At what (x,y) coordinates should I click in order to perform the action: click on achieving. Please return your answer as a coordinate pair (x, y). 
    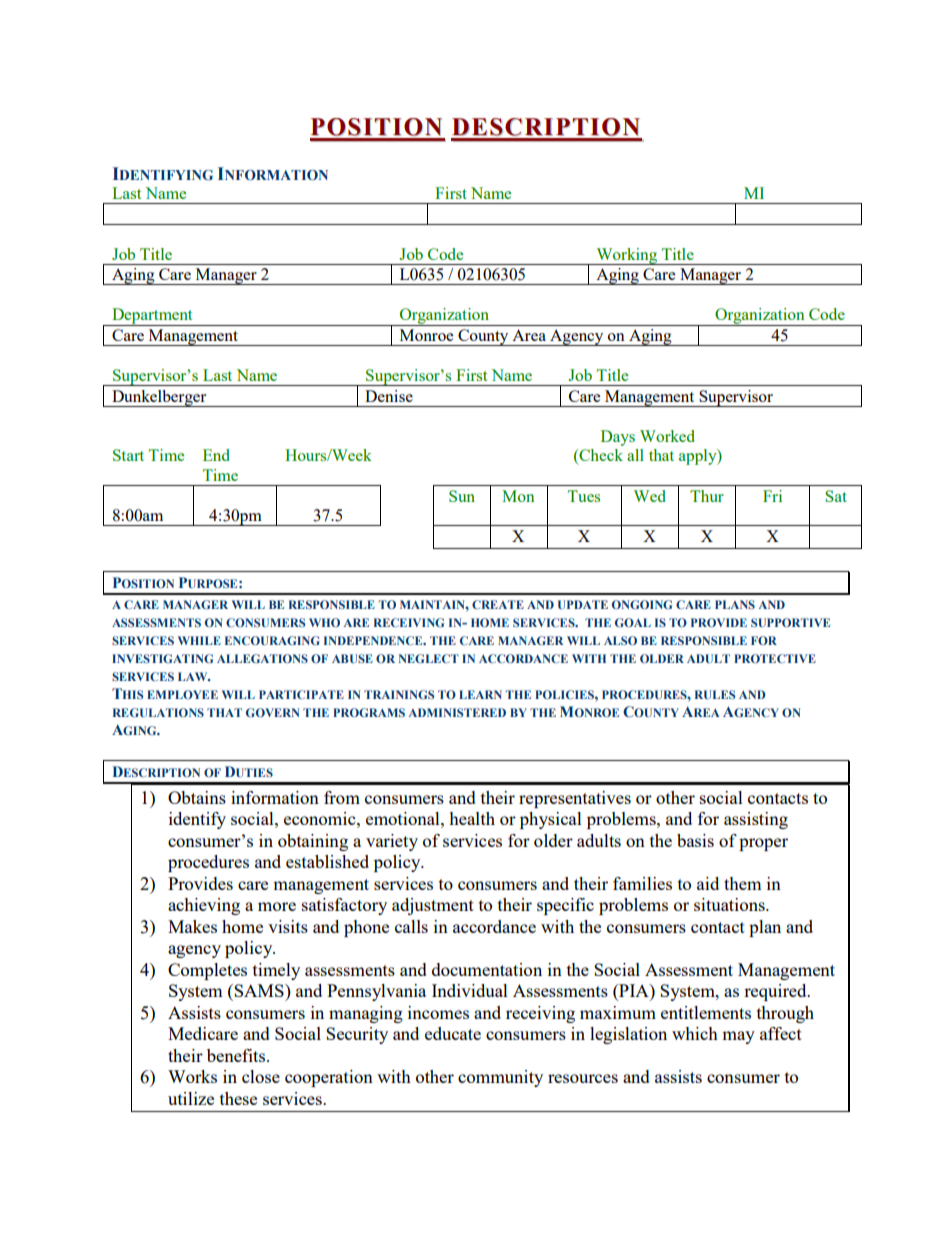
    Looking at the image, I should click on (204, 906).
